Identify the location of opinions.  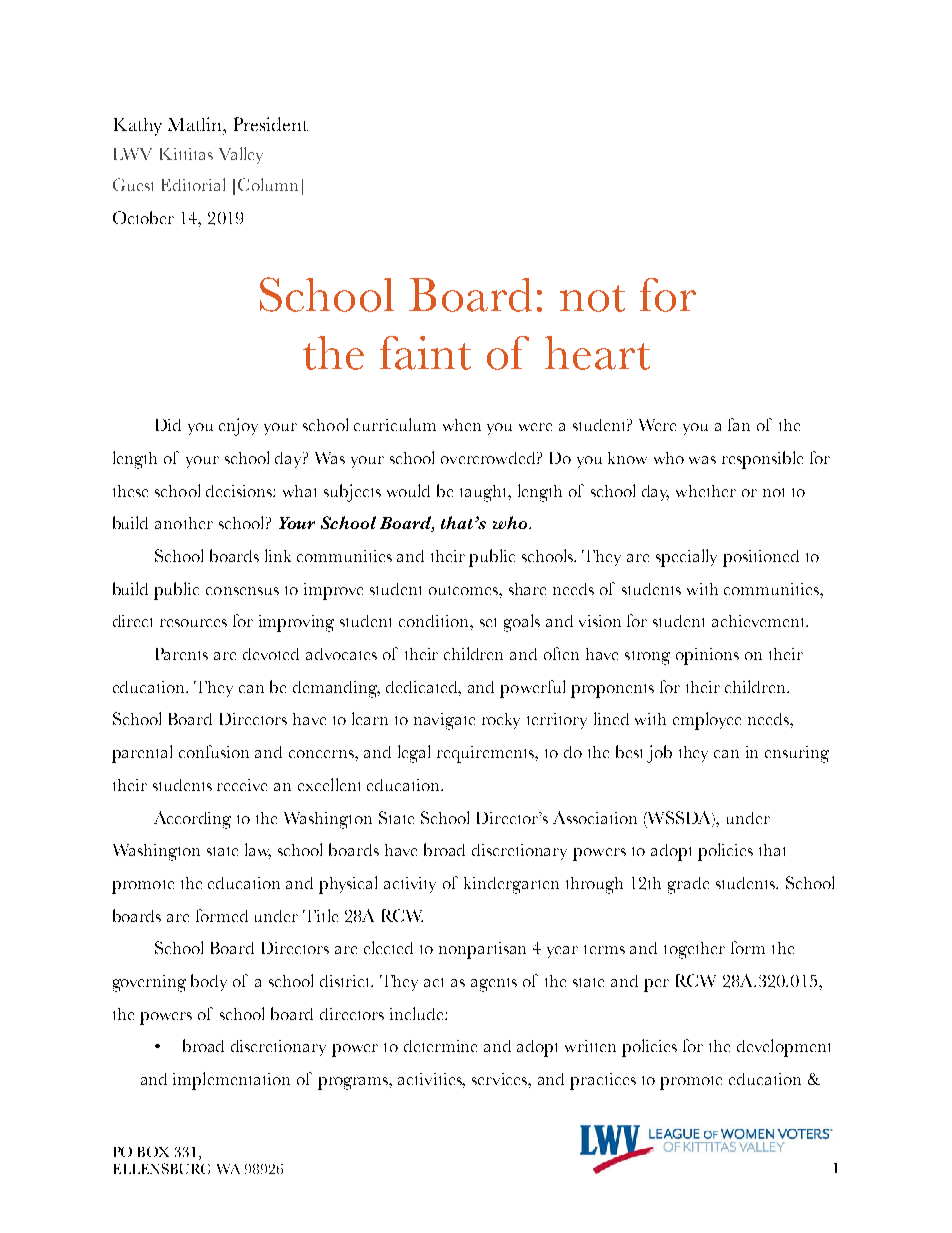
(707, 656).
